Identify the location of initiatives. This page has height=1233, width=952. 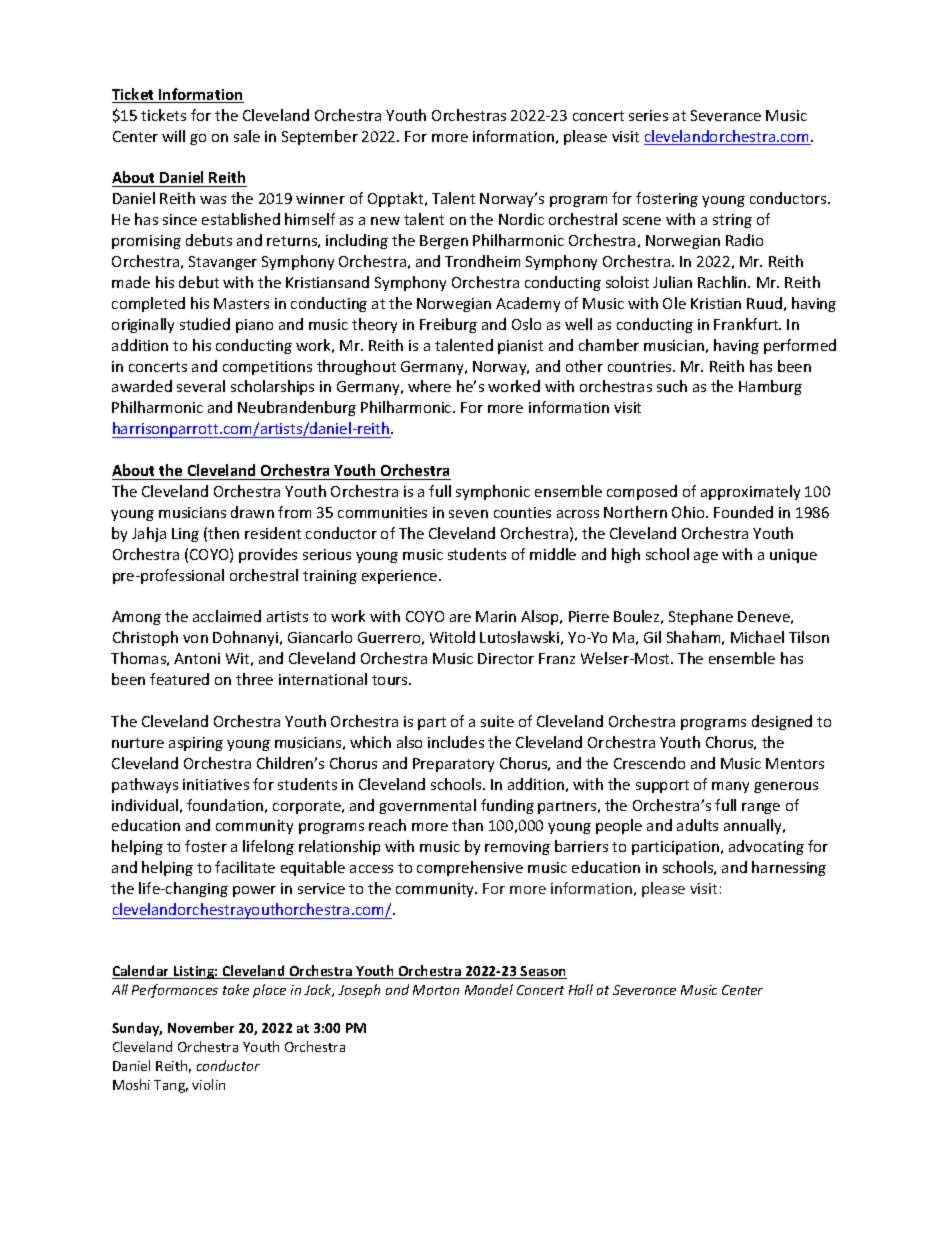
(216, 784).
